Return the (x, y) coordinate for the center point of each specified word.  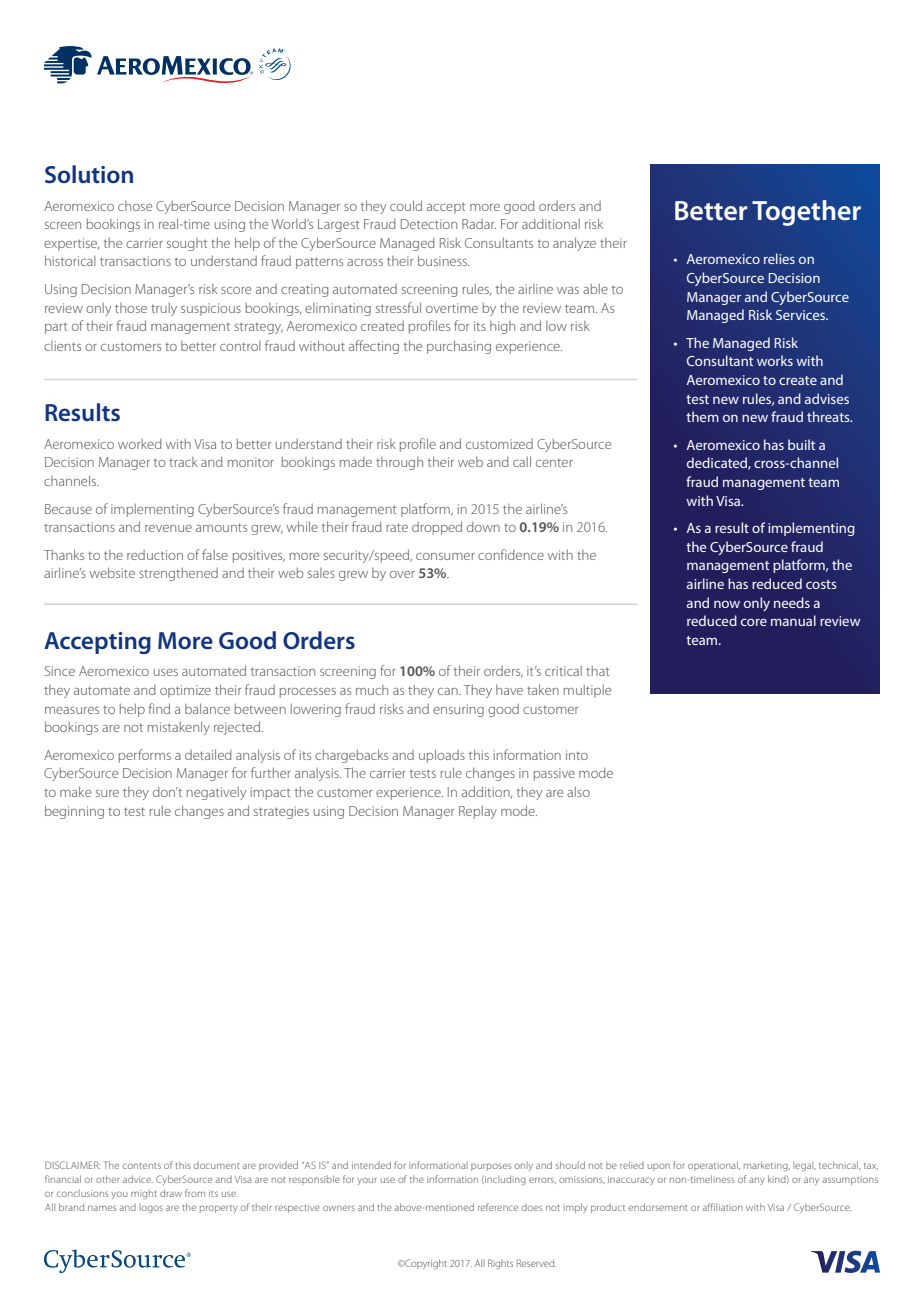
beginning (74, 812)
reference (498, 1207)
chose (135, 206)
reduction (155, 555)
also (578, 792)
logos (151, 1208)
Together (806, 213)
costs (821, 584)
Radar (479, 224)
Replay (478, 812)
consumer (445, 556)
